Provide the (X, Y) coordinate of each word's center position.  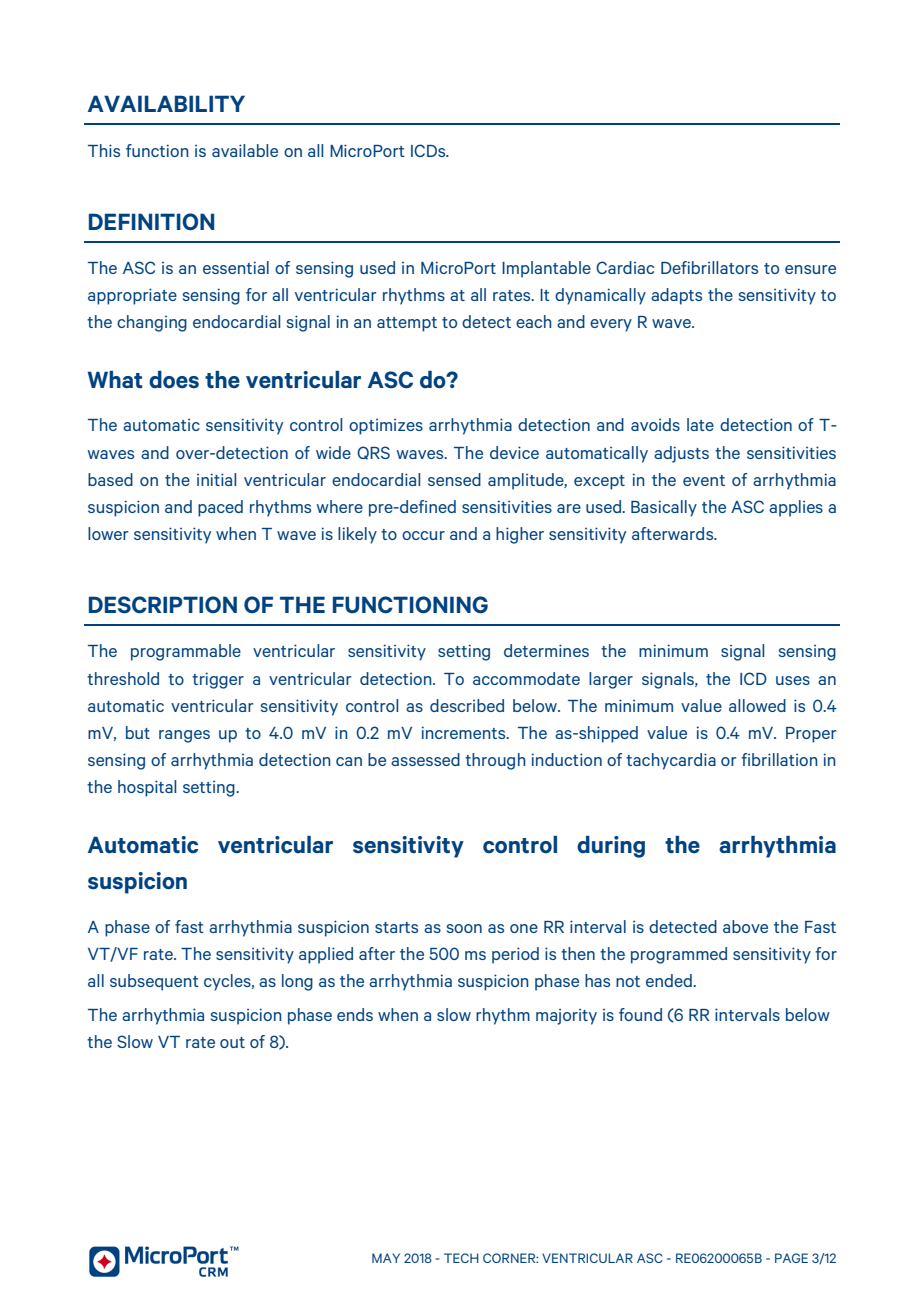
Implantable (546, 269)
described (467, 705)
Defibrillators (709, 267)
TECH (461, 1258)
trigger (218, 680)
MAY (386, 1258)
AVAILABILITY (166, 103)
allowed (757, 705)
